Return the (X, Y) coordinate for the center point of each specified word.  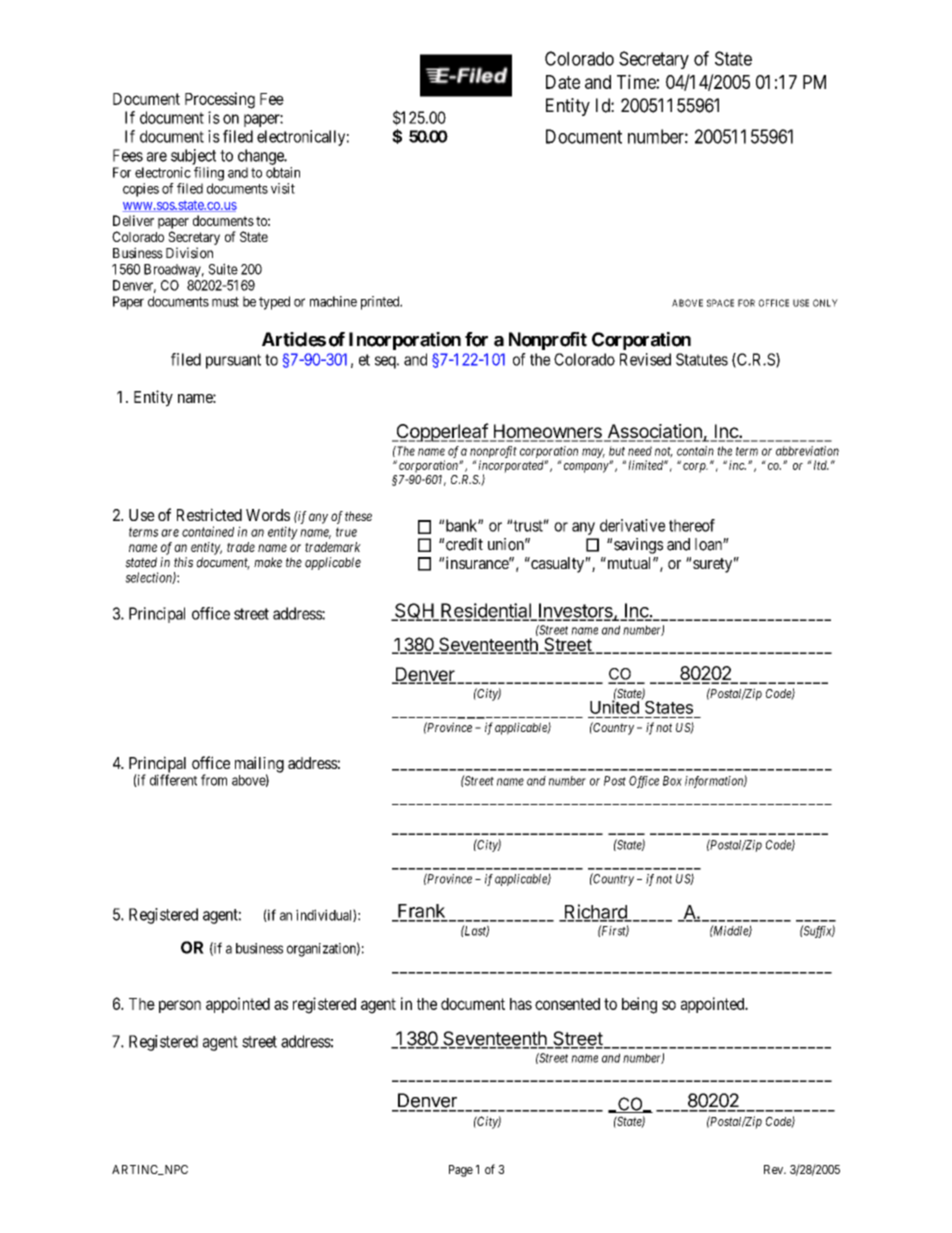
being (639, 1005)
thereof (692, 525)
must (225, 302)
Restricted (209, 514)
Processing (220, 100)
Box (672, 781)
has (521, 1004)
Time (637, 81)
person (180, 1006)
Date (563, 82)
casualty (557, 565)
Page (461, 1171)
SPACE (720, 303)
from (214, 780)
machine (333, 301)
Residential (486, 611)
